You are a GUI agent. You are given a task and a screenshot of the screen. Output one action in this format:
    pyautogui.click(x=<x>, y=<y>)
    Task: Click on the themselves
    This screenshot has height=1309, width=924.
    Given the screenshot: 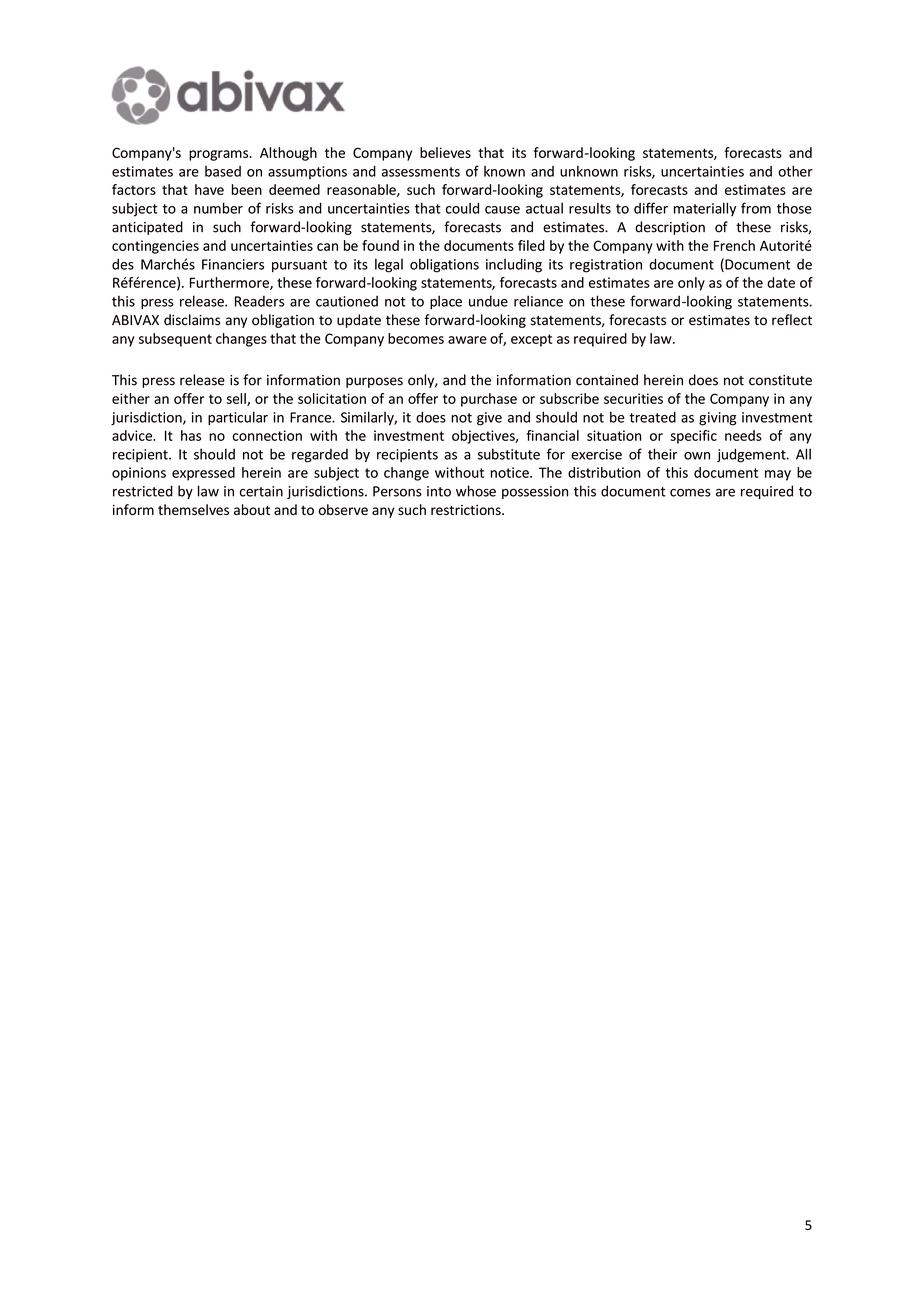 What is the action you would take?
    pyautogui.click(x=193, y=509)
